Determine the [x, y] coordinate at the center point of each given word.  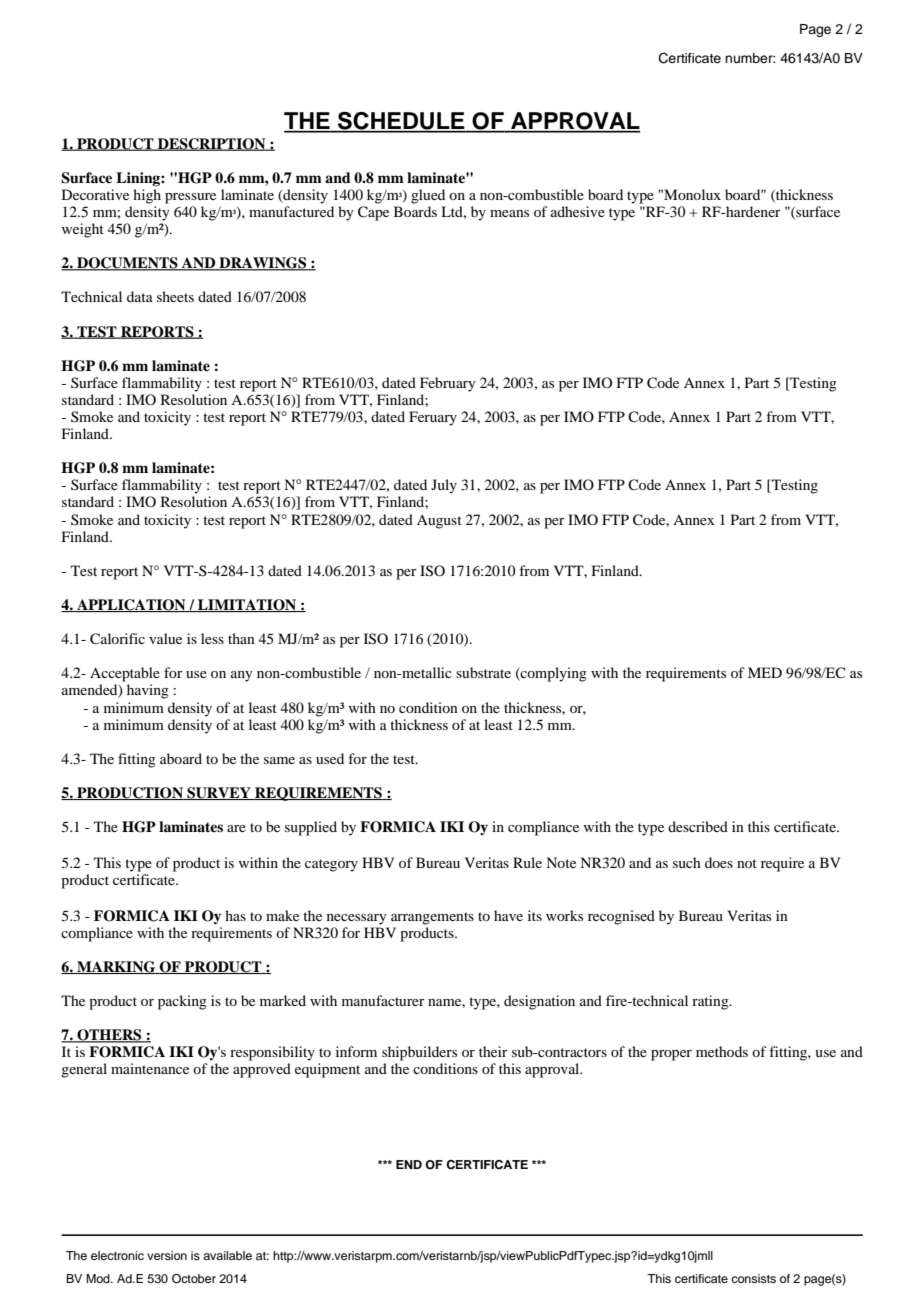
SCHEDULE [401, 122]
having [148, 691]
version [167, 1255]
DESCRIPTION [212, 144]
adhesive [578, 211]
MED [765, 672]
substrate [483, 672]
